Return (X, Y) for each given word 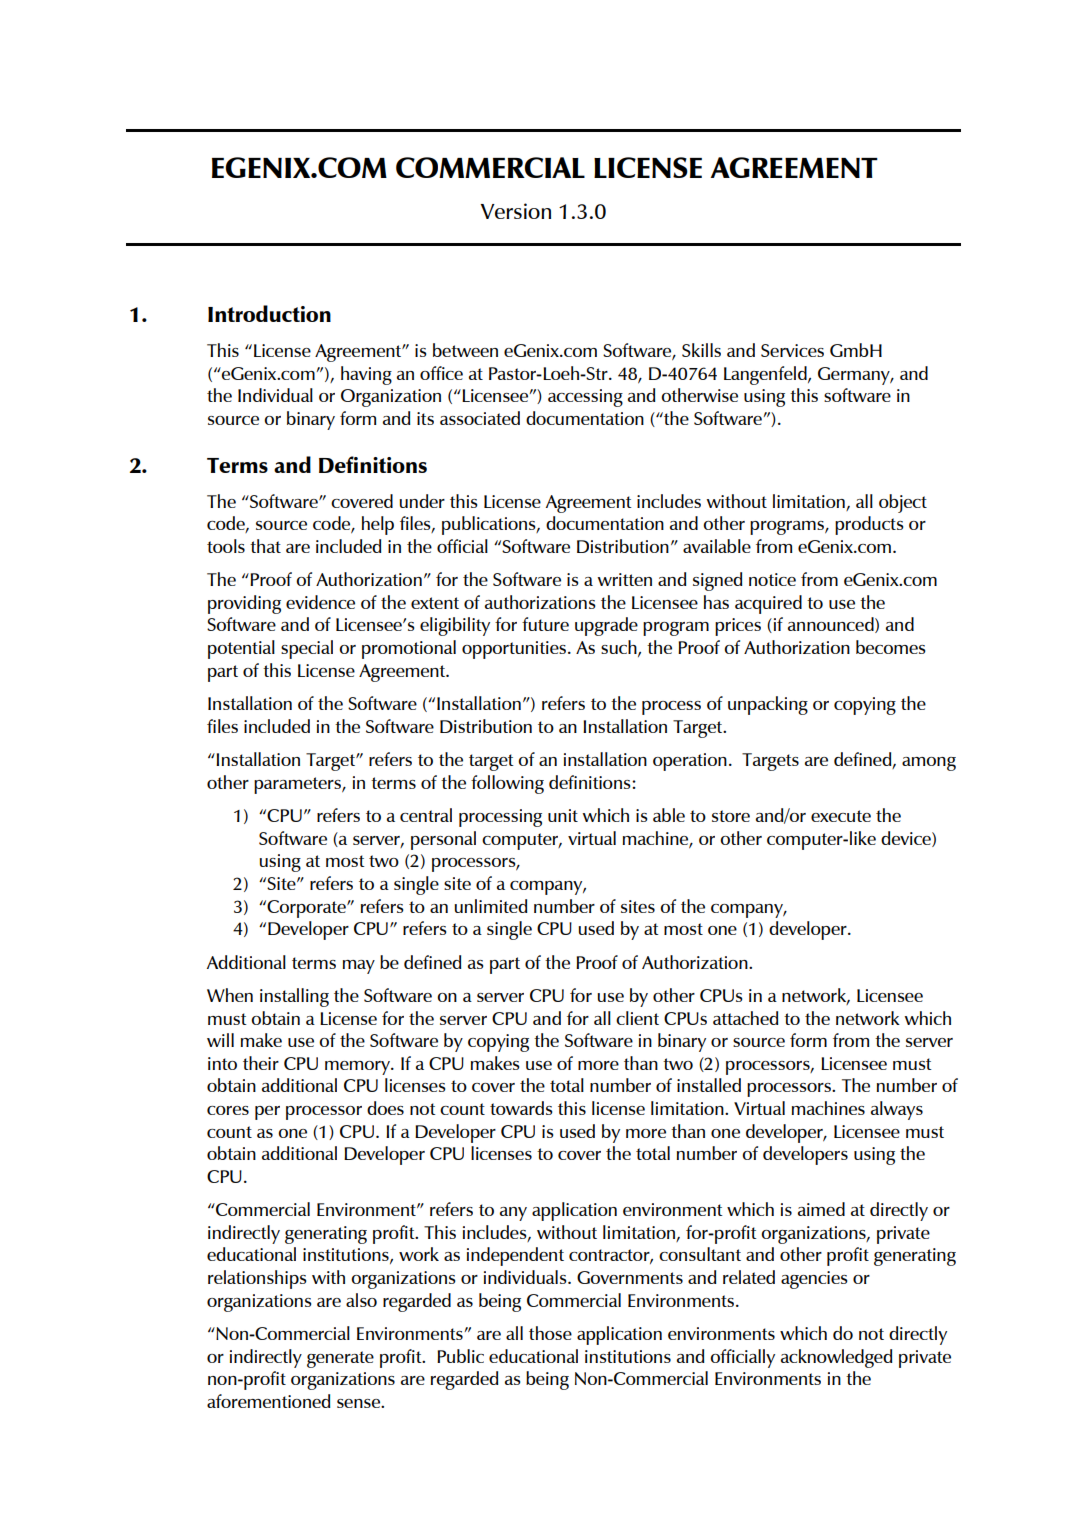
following (507, 784)
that (265, 546)
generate (340, 1359)
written (624, 579)
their (261, 1063)
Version (515, 211)
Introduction (269, 313)
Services (792, 350)
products (869, 525)
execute (841, 816)
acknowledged (836, 1358)
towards (521, 1108)
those (550, 1333)
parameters (298, 785)
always (897, 1110)
